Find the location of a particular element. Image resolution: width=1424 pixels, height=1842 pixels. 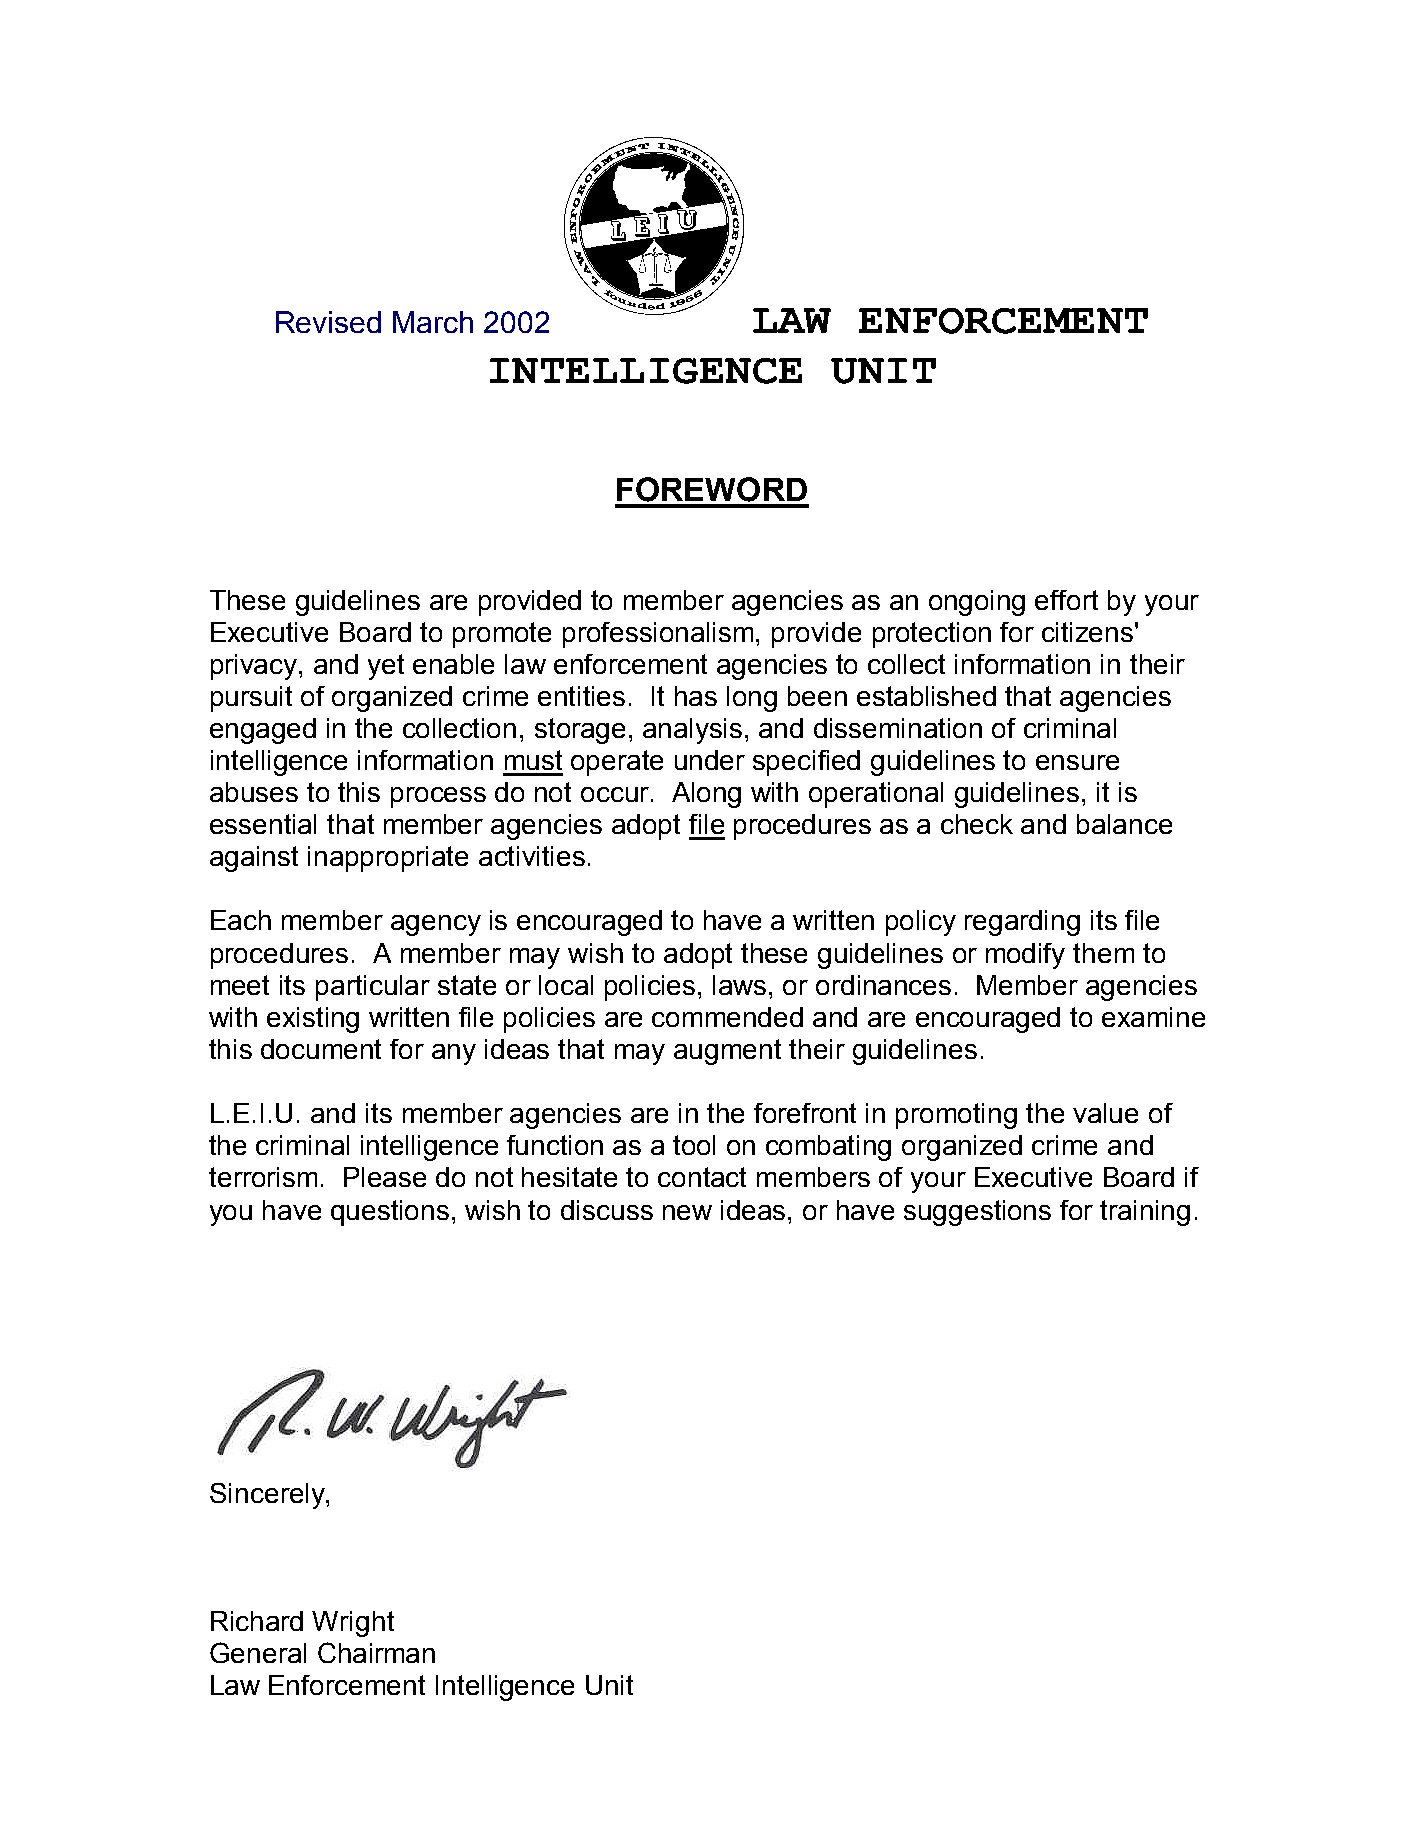

modify is located at coordinates (1025, 956).
